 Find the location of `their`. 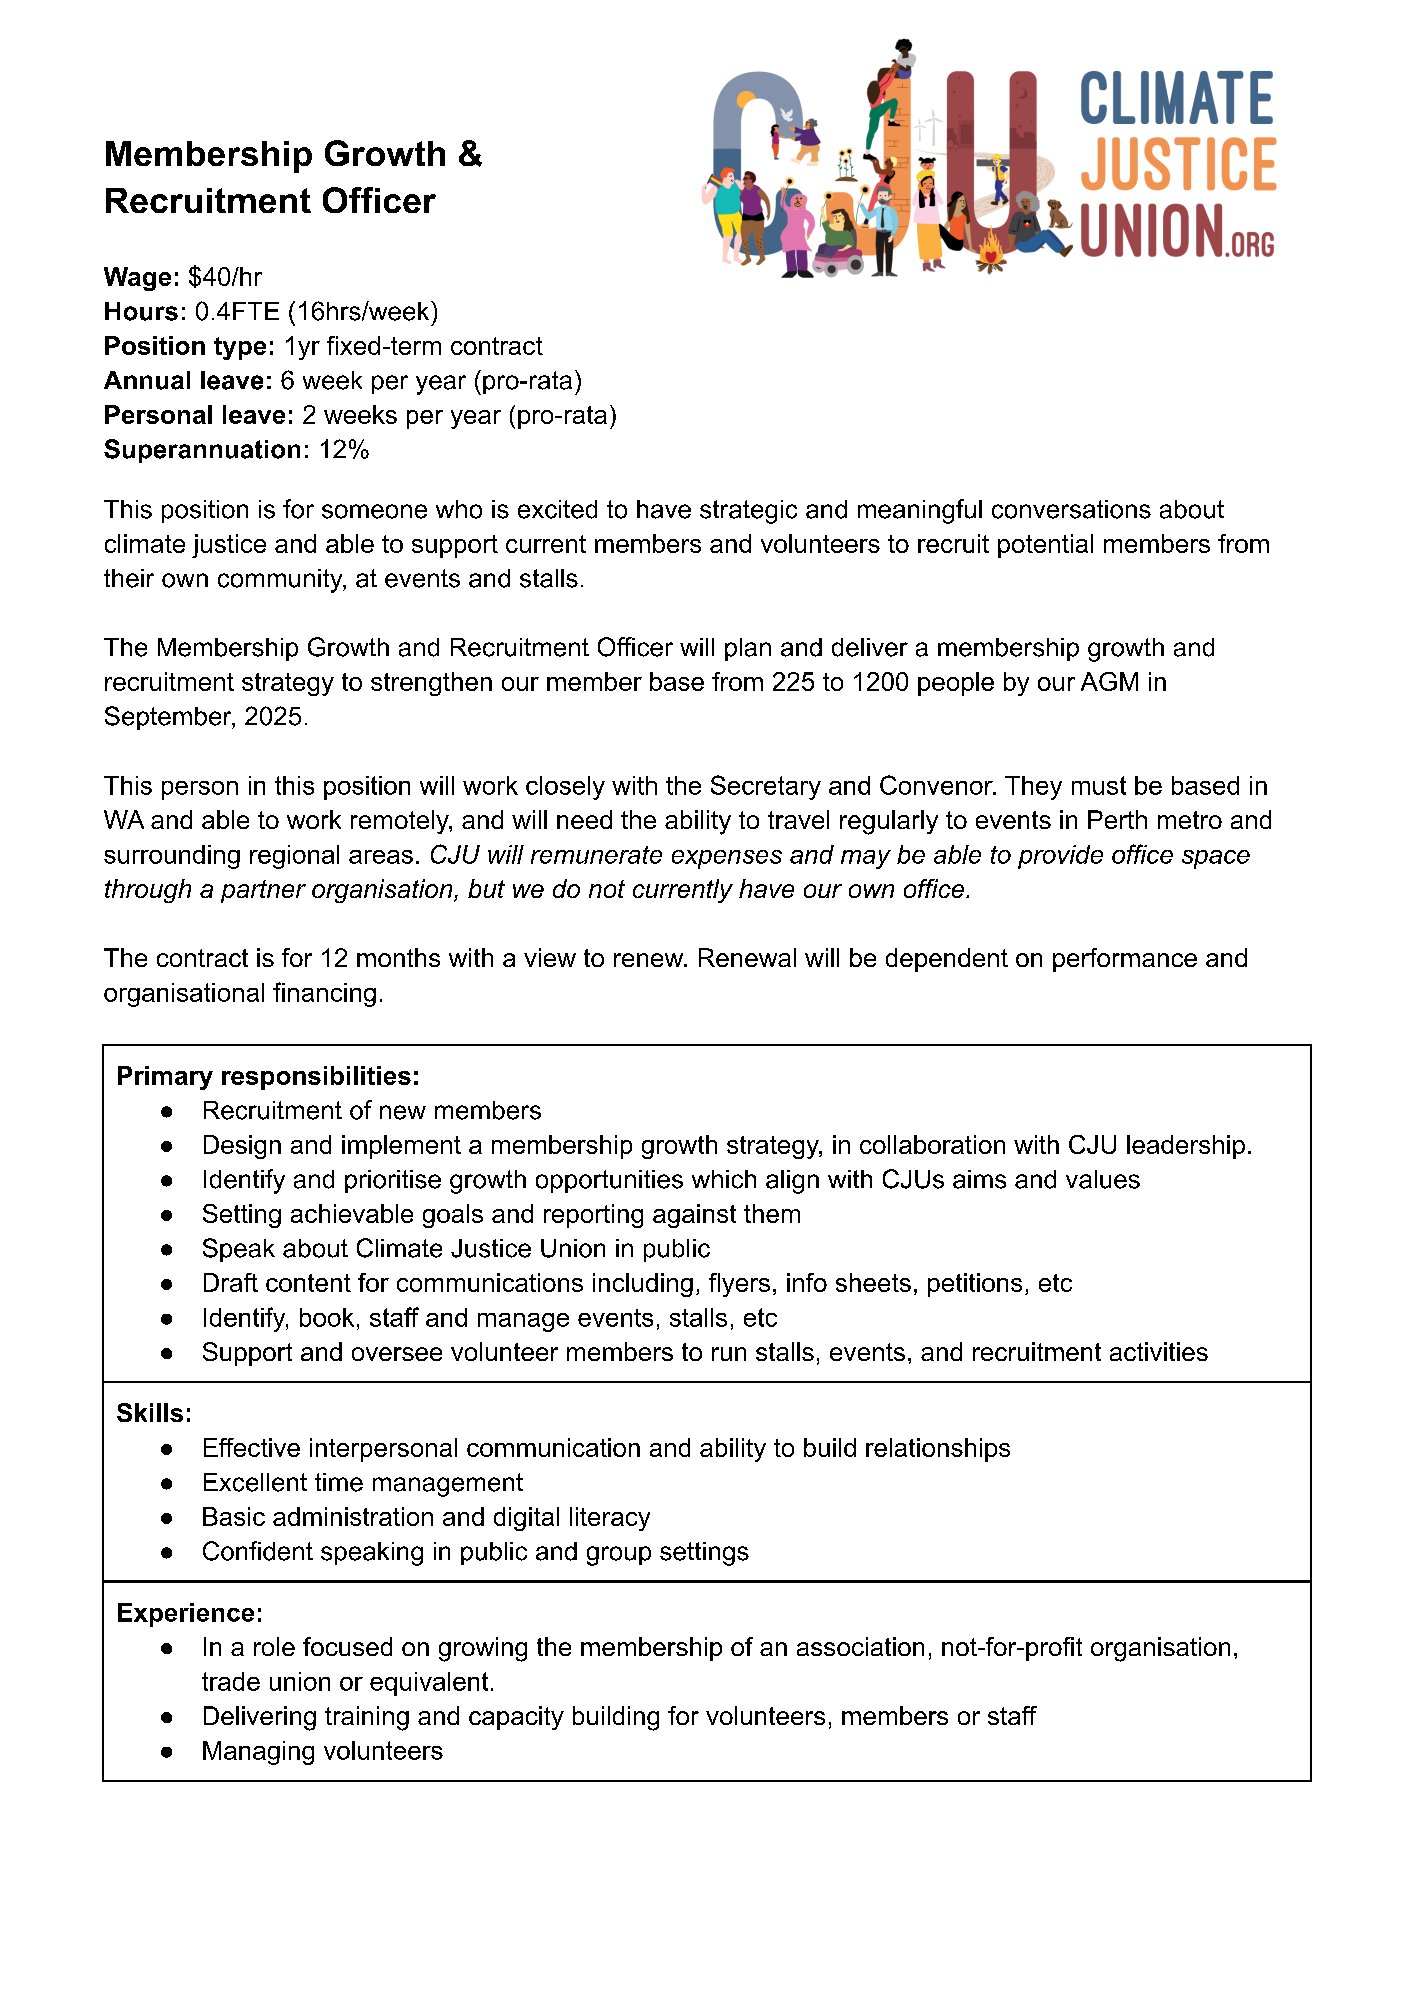

their is located at coordinates (129, 578).
